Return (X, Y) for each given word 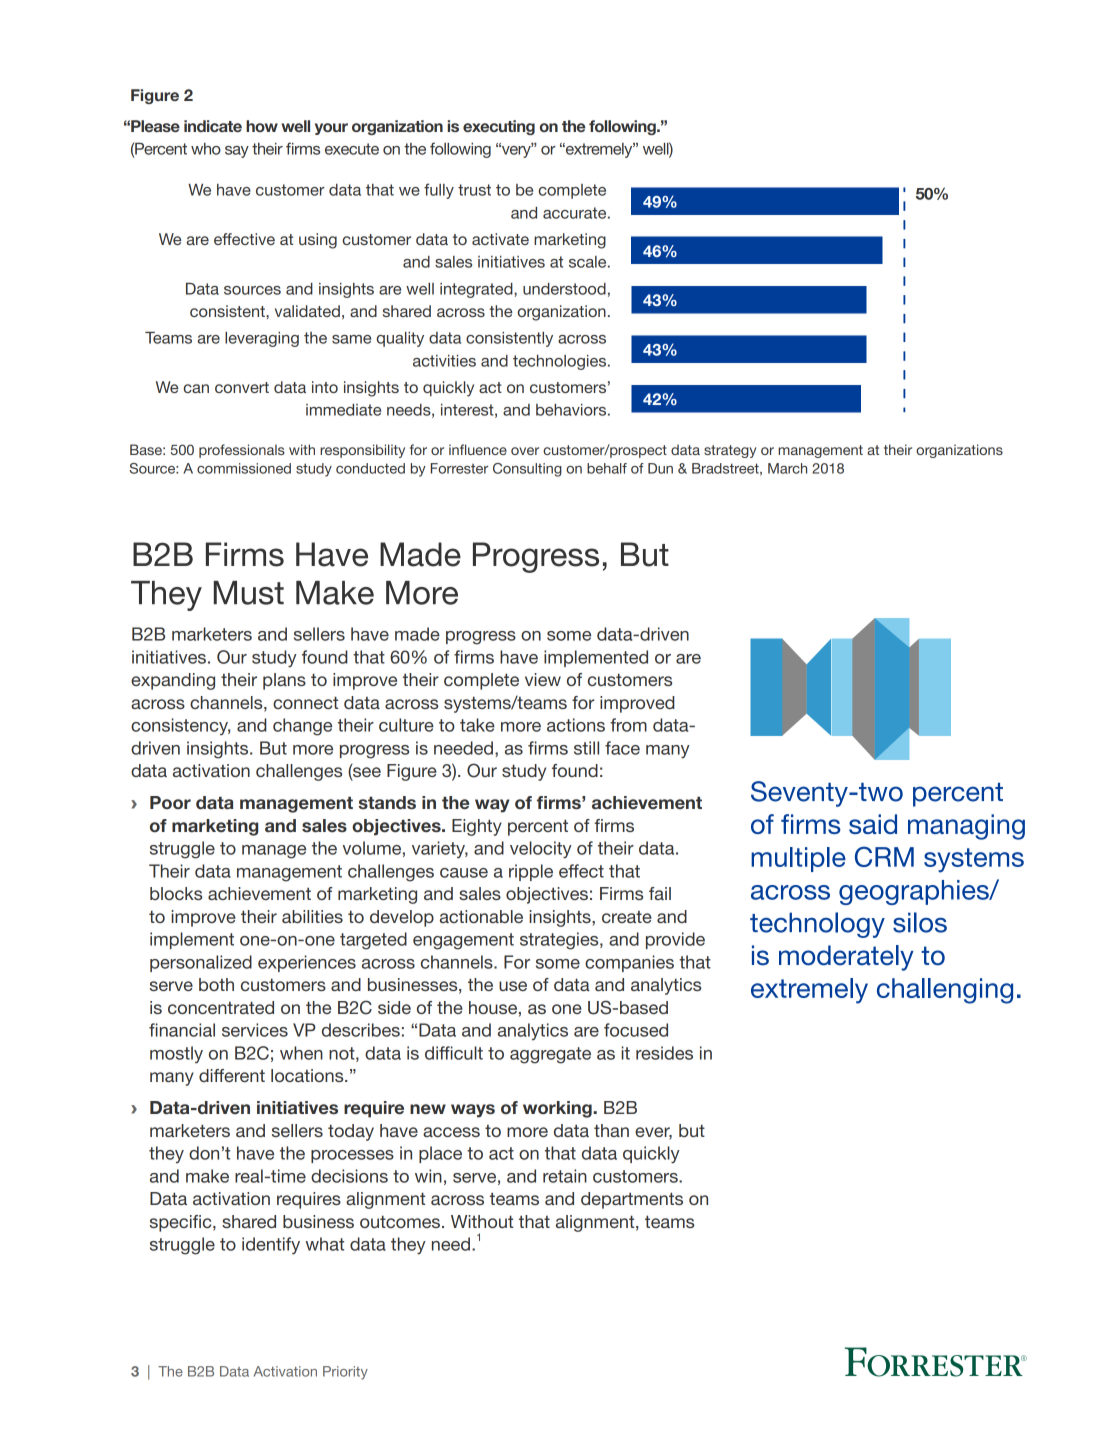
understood (564, 289)
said (873, 824)
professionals (242, 451)
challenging (945, 991)
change (302, 727)
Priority (345, 1373)
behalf (607, 468)
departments (632, 1200)
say (237, 152)
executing (499, 127)
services (255, 1030)
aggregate (550, 1055)
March (787, 468)
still (586, 748)
